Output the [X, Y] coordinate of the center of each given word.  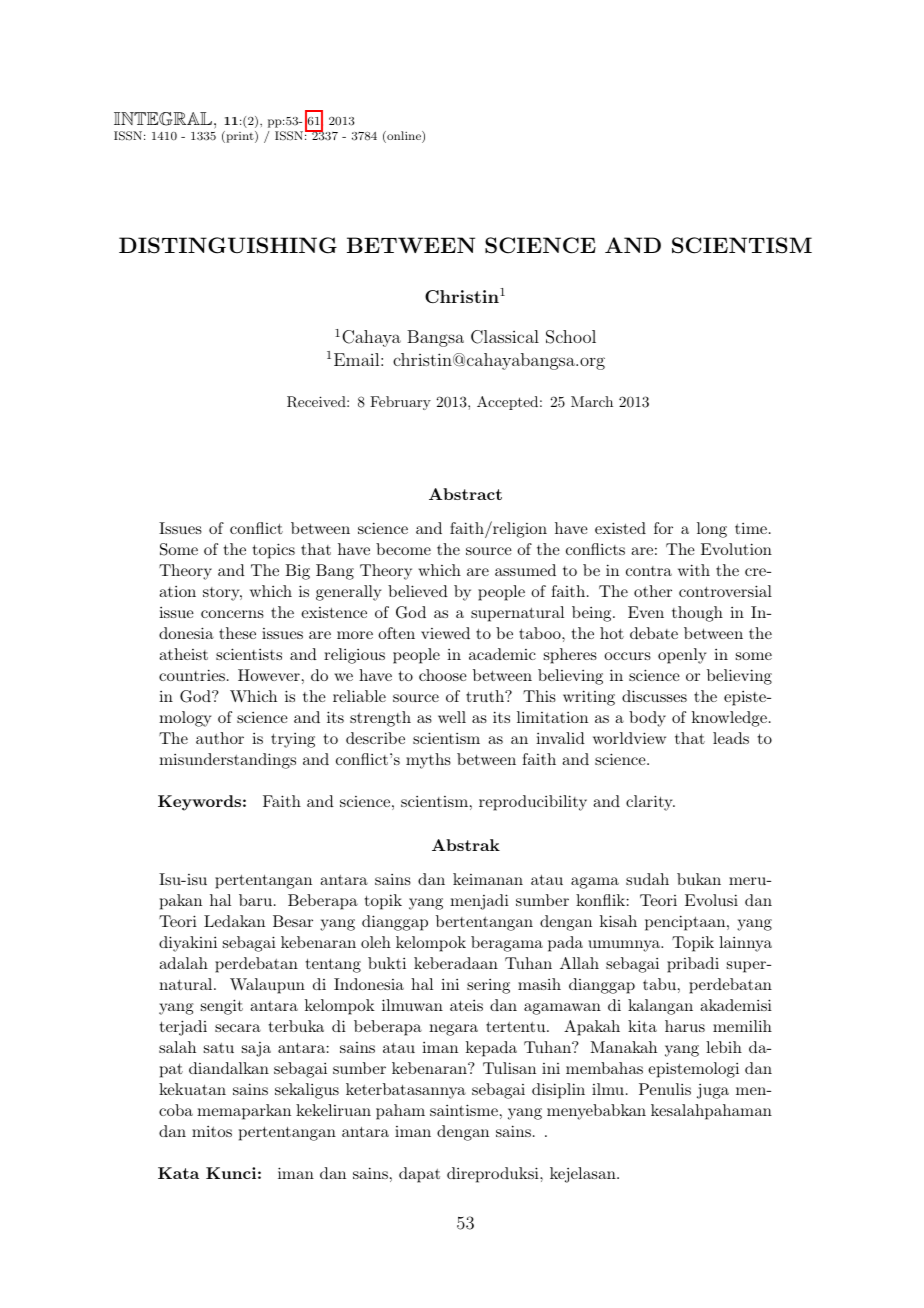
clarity [650, 803]
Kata [178, 1173]
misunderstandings [227, 761]
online [404, 137]
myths [428, 761]
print [240, 137]
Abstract [465, 494]
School [571, 337]
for [663, 528]
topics [274, 551]
